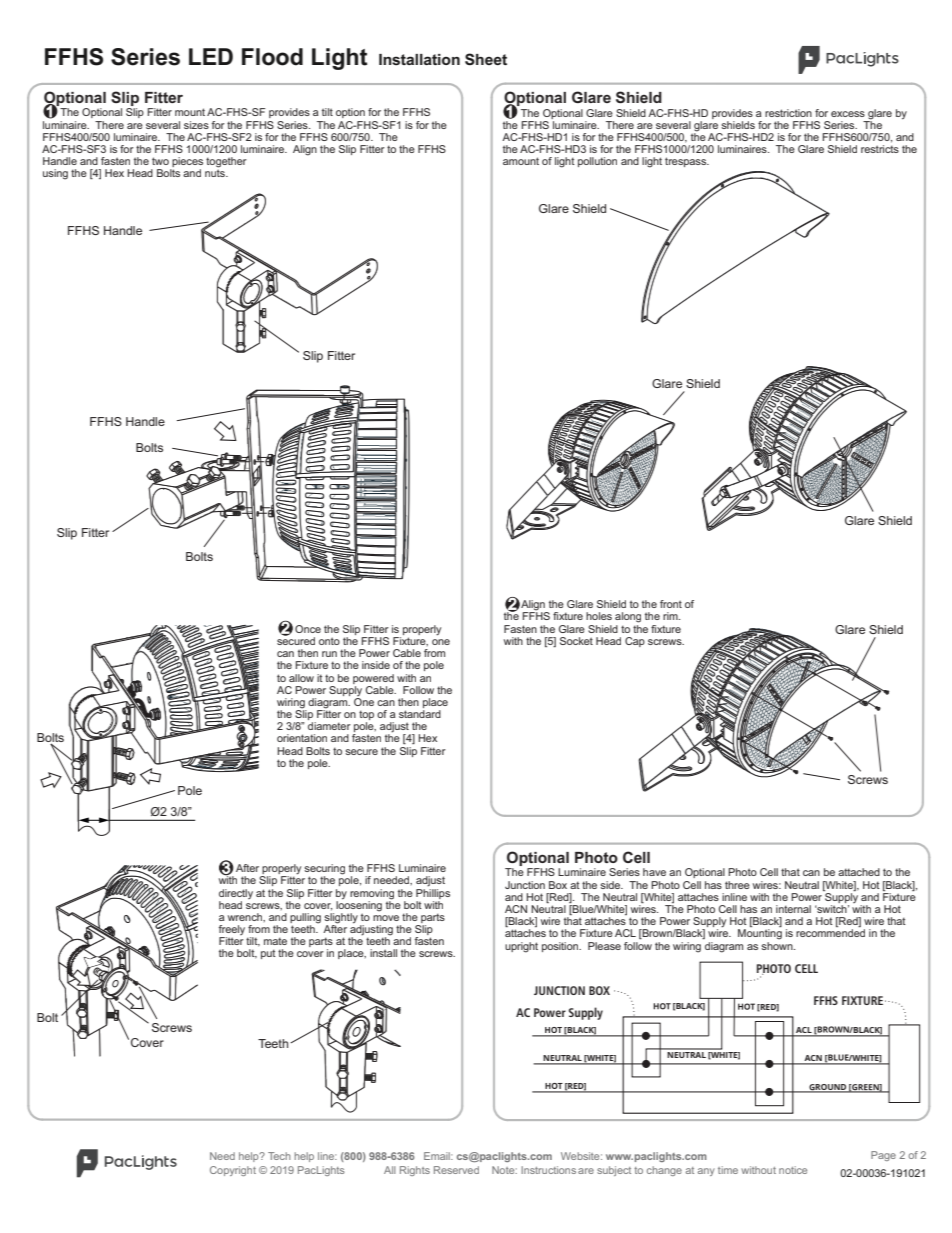 This screenshot has width=952, height=1233. What do you see at coordinates (308, 629) in the screenshot?
I see `Once` at bounding box center [308, 629].
